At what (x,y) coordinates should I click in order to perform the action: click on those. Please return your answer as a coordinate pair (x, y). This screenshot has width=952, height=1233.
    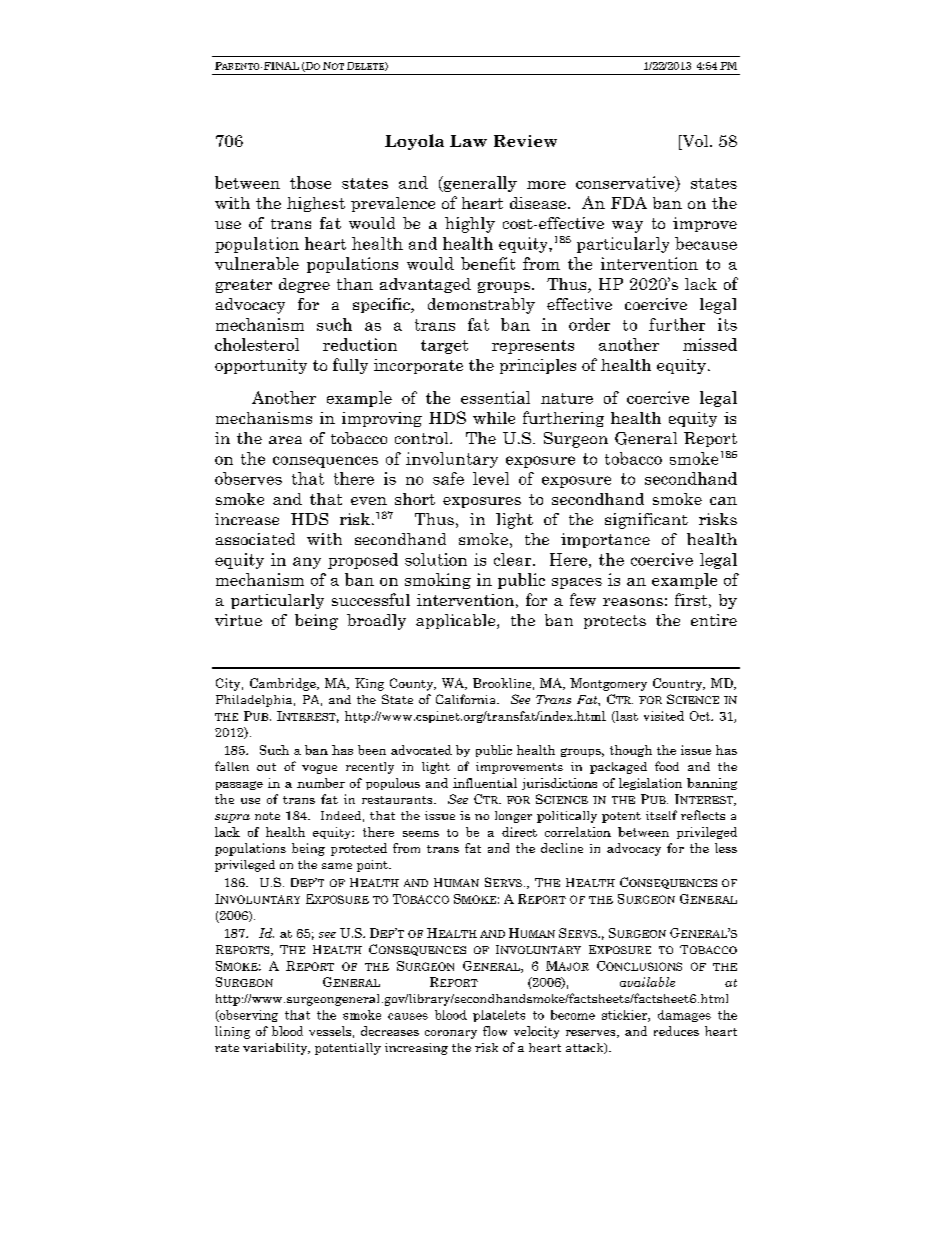
    Looking at the image, I should click on (310, 182).
